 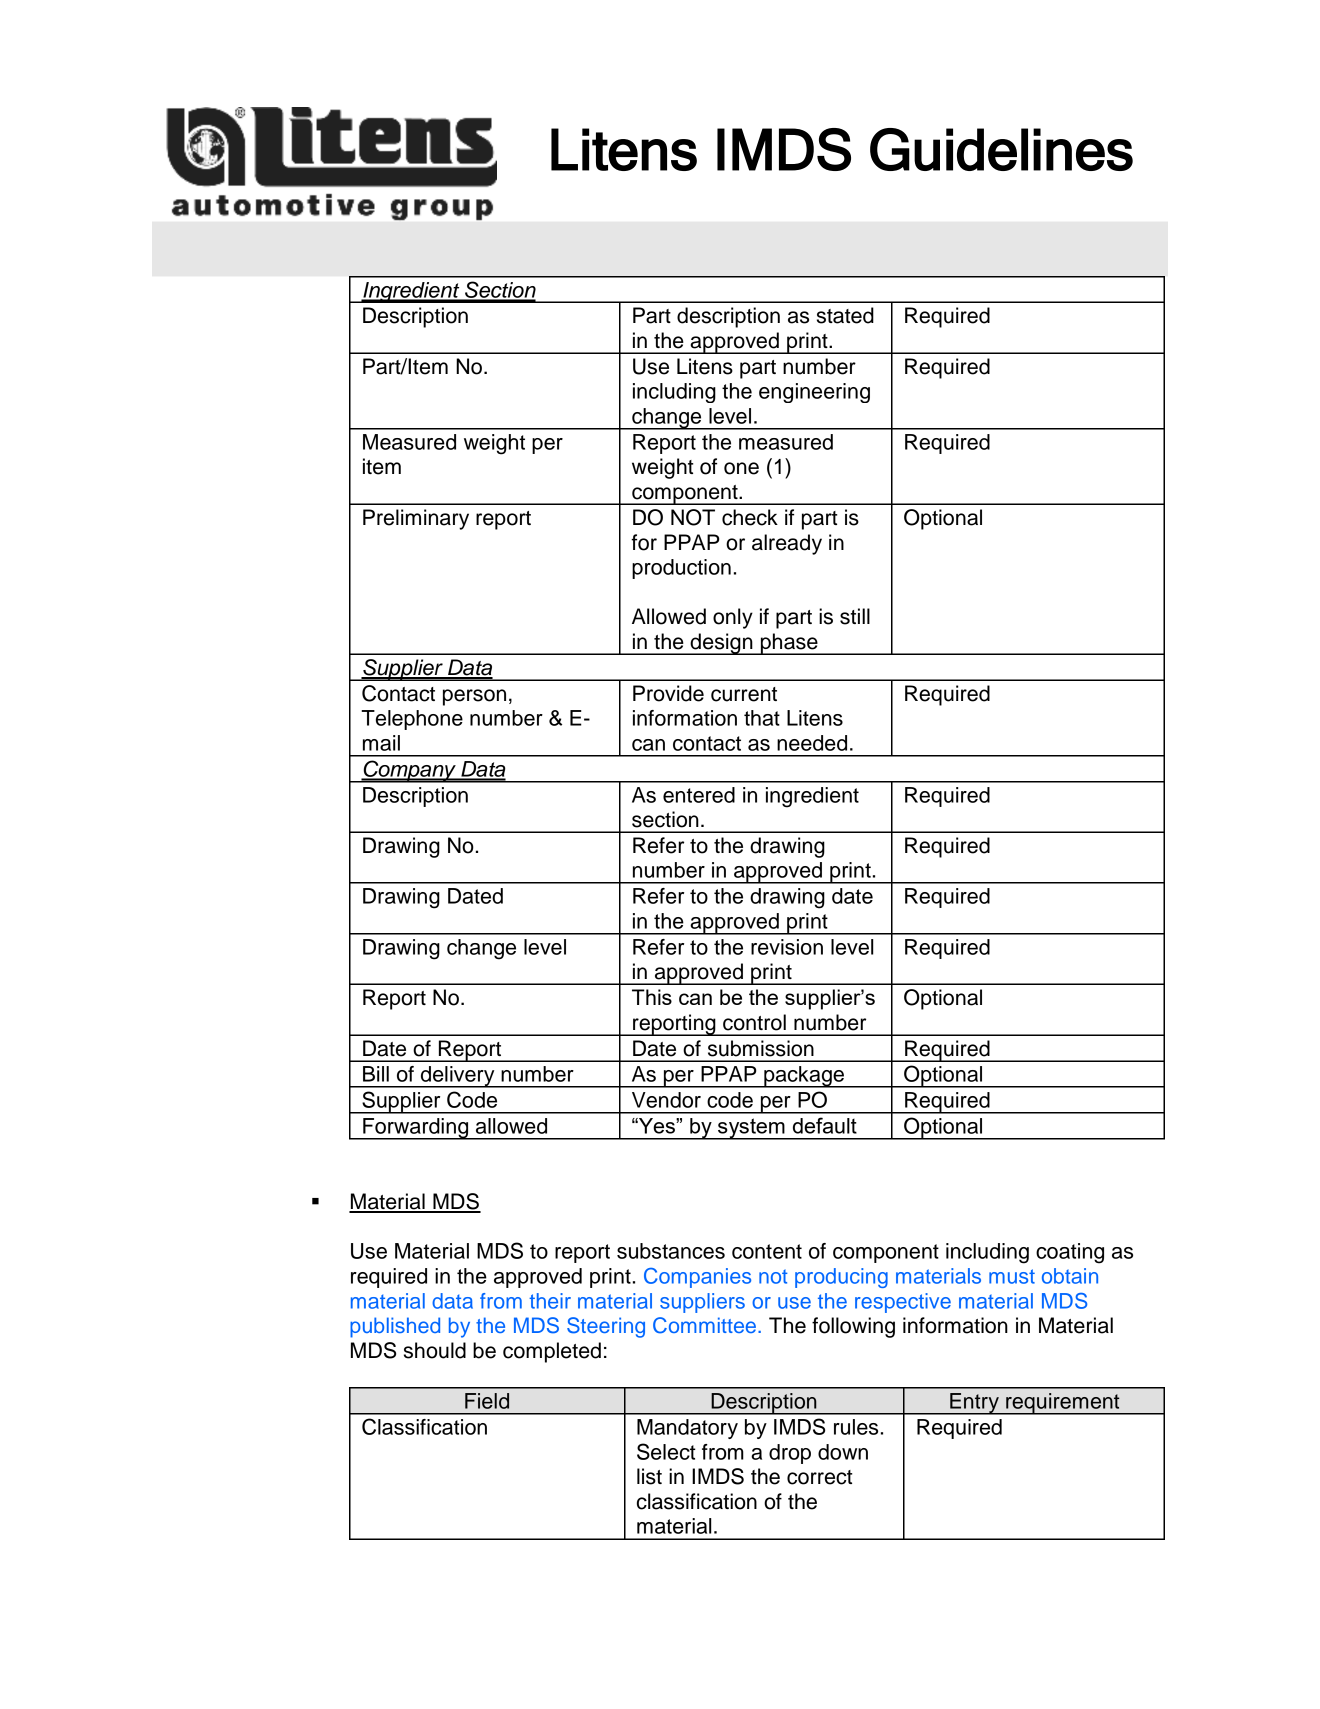 What do you see at coordinates (416, 519) in the screenshot?
I see `Preliminary` at bounding box center [416, 519].
